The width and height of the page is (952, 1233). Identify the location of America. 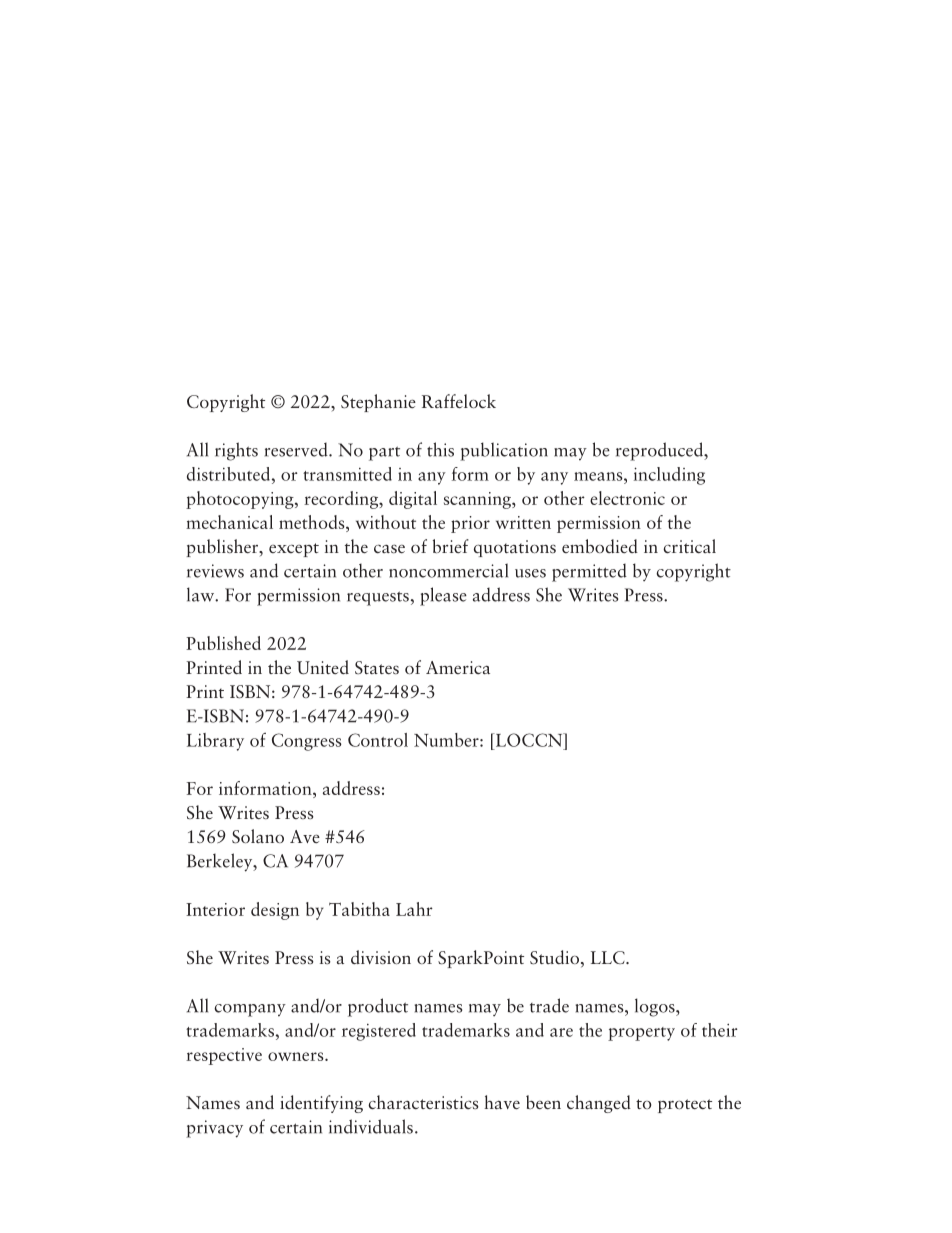
(458, 667).
